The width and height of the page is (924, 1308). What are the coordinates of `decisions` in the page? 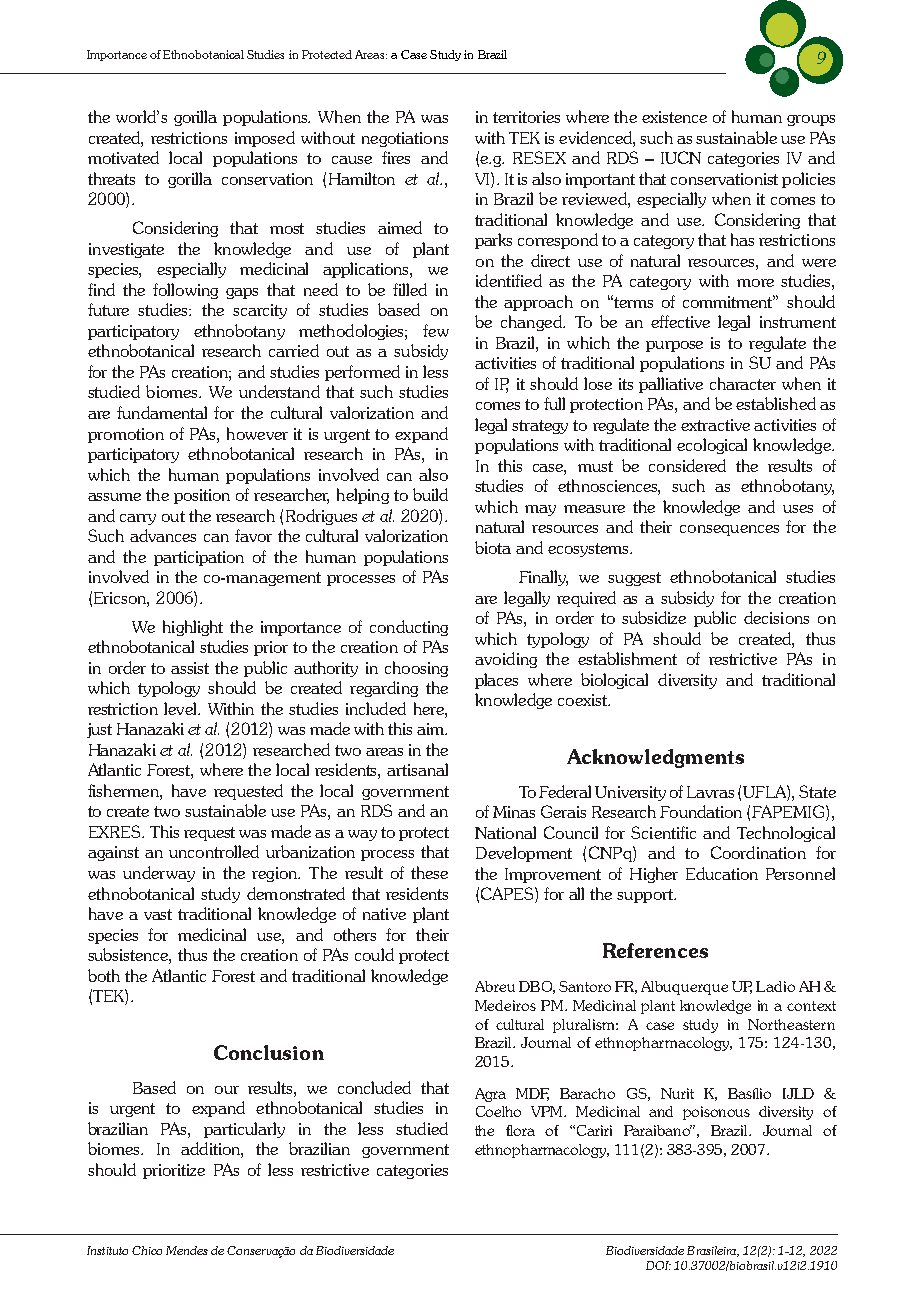 It's located at (776, 617).
